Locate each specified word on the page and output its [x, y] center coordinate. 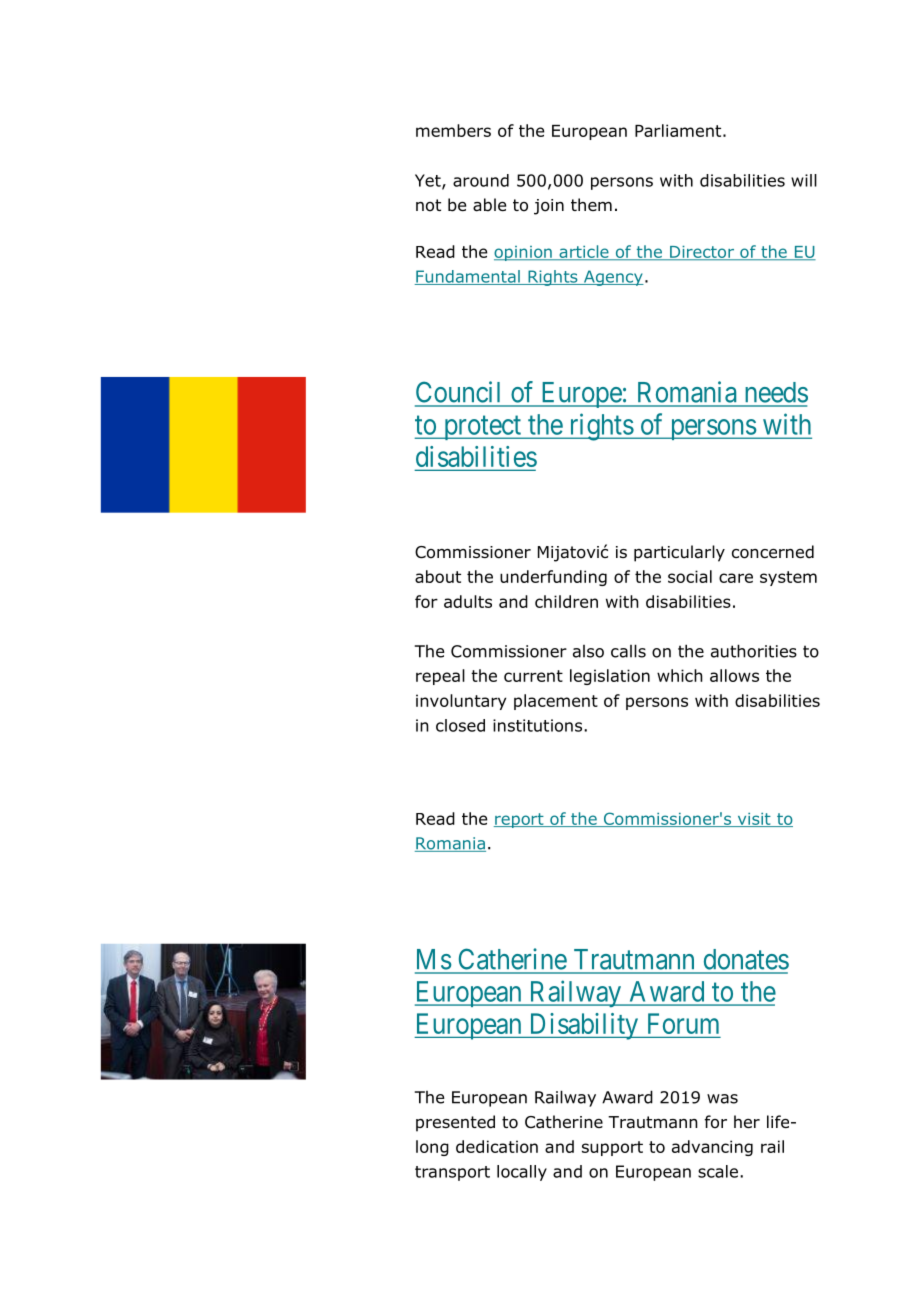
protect [482, 428]
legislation [610, 677]
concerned [773, 552]
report [520, 820]
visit [754, 820]
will [804, 180]
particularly [679, 553]
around [481, 180]
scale [719, 1171]
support [612, 1148]
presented [455, 1123]
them [591, 204]
